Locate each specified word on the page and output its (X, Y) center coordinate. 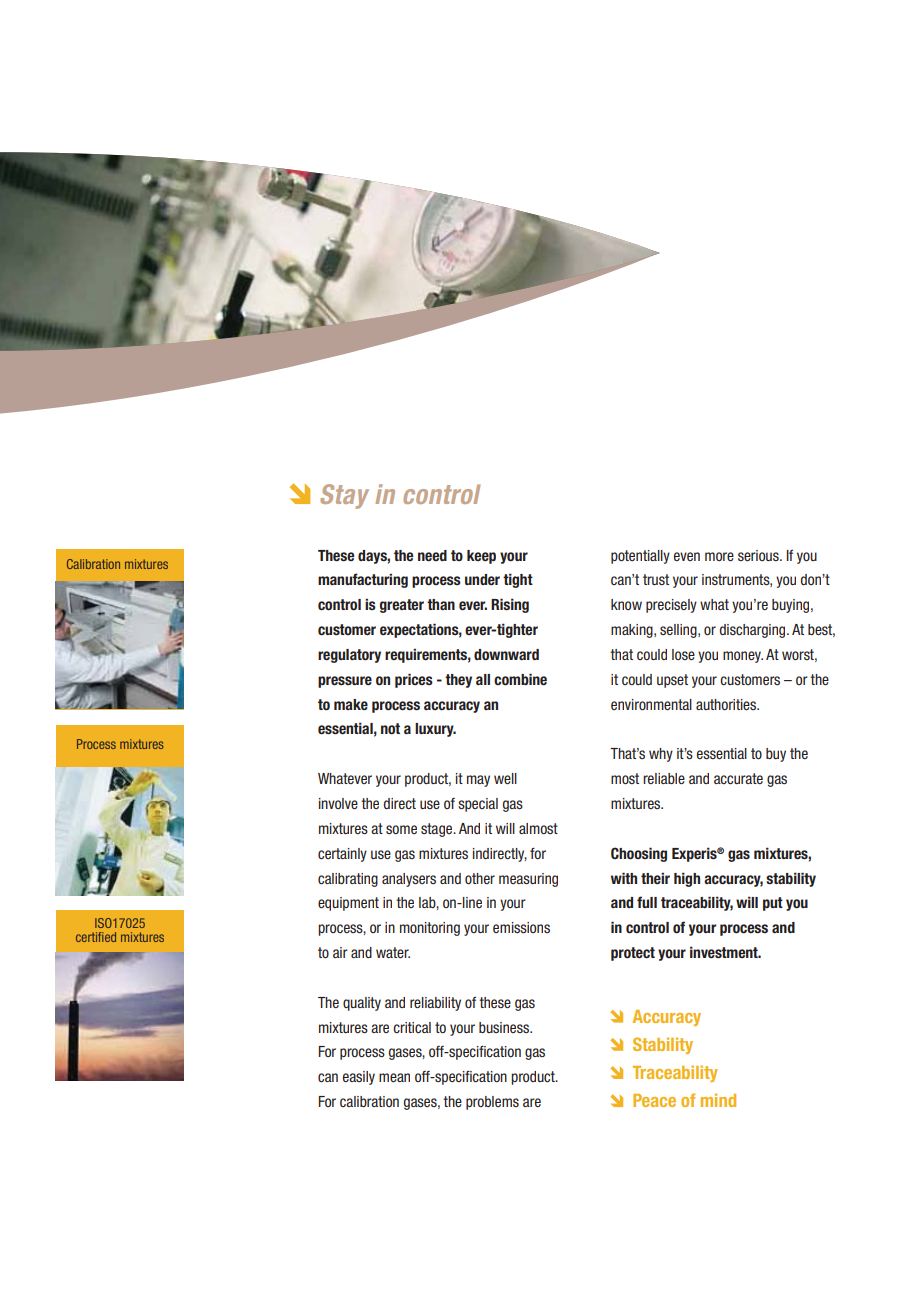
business (505, 1027)
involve (338, 803)
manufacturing (363, 580)
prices (414, 680)
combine (520, 679)
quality (362, 1004)
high (687, 879)
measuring (528, 880)
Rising (510, 605)
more (719, 556)
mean (394, 1077)
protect (633, 954)
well (505, 778)
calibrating (348, 880)
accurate (738, 778)
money (743, 657)
